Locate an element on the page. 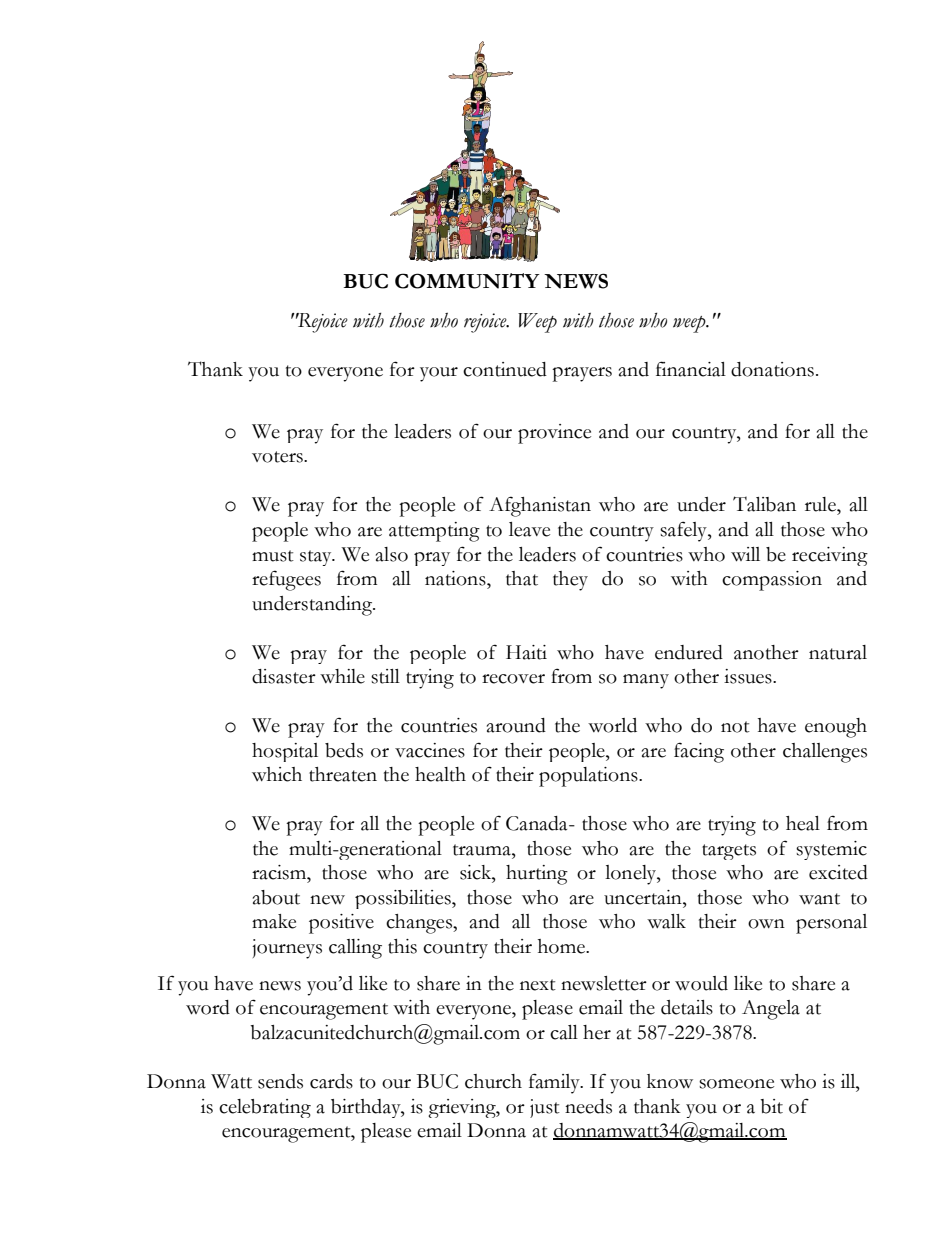 This image has height=1233, width=952. trauma is located at coordinates (483, 850).
